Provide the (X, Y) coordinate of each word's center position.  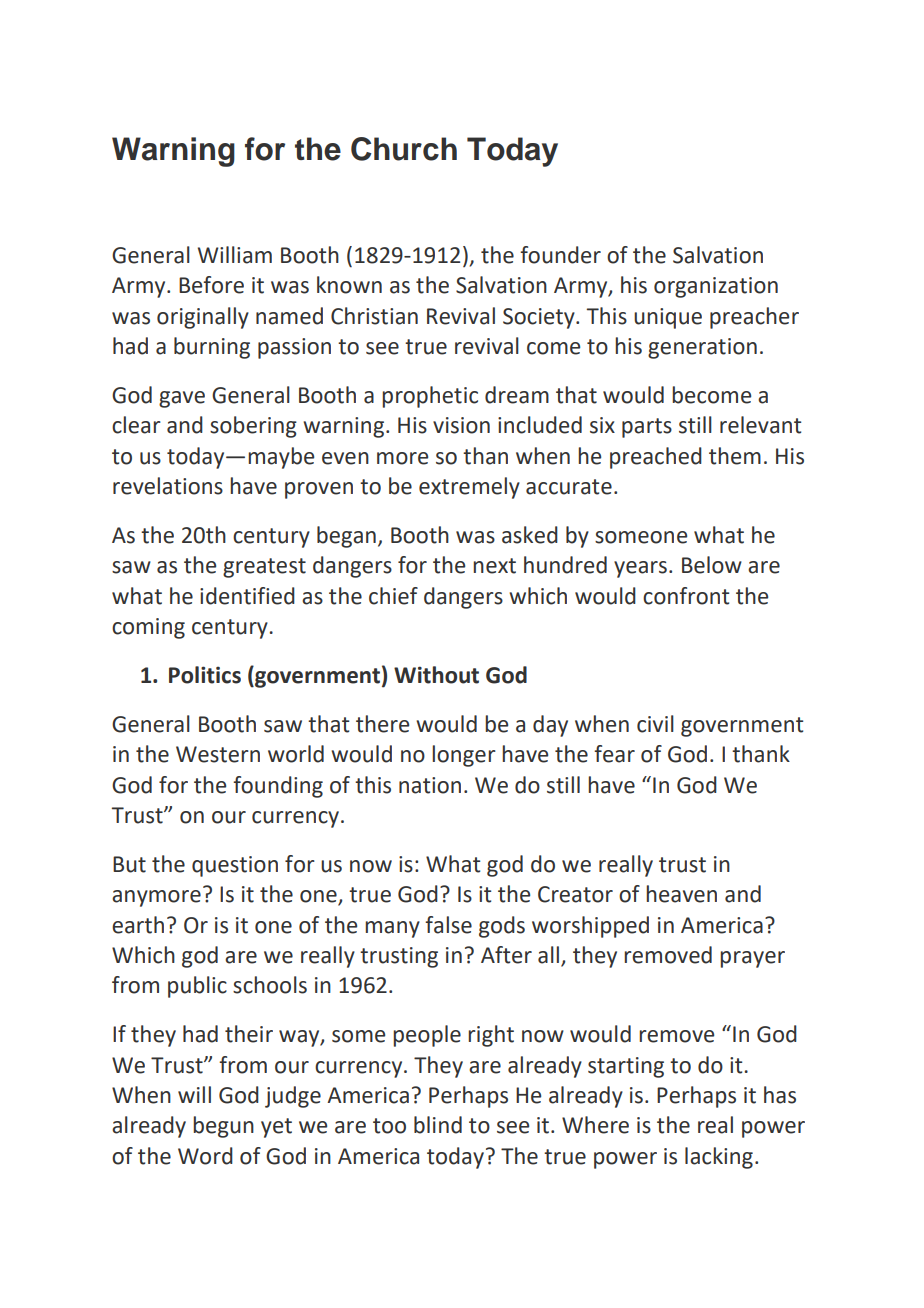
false (448, 925)
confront (686, 596)
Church (404, 149)
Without (436, 675)
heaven (681, 894)
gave (182, 399)
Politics (205, 675)
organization (716, 287)
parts (647, 428)
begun (223, 1127)
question (235, 866)
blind (438, 1125)
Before (211, 285)
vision (461, 425)
